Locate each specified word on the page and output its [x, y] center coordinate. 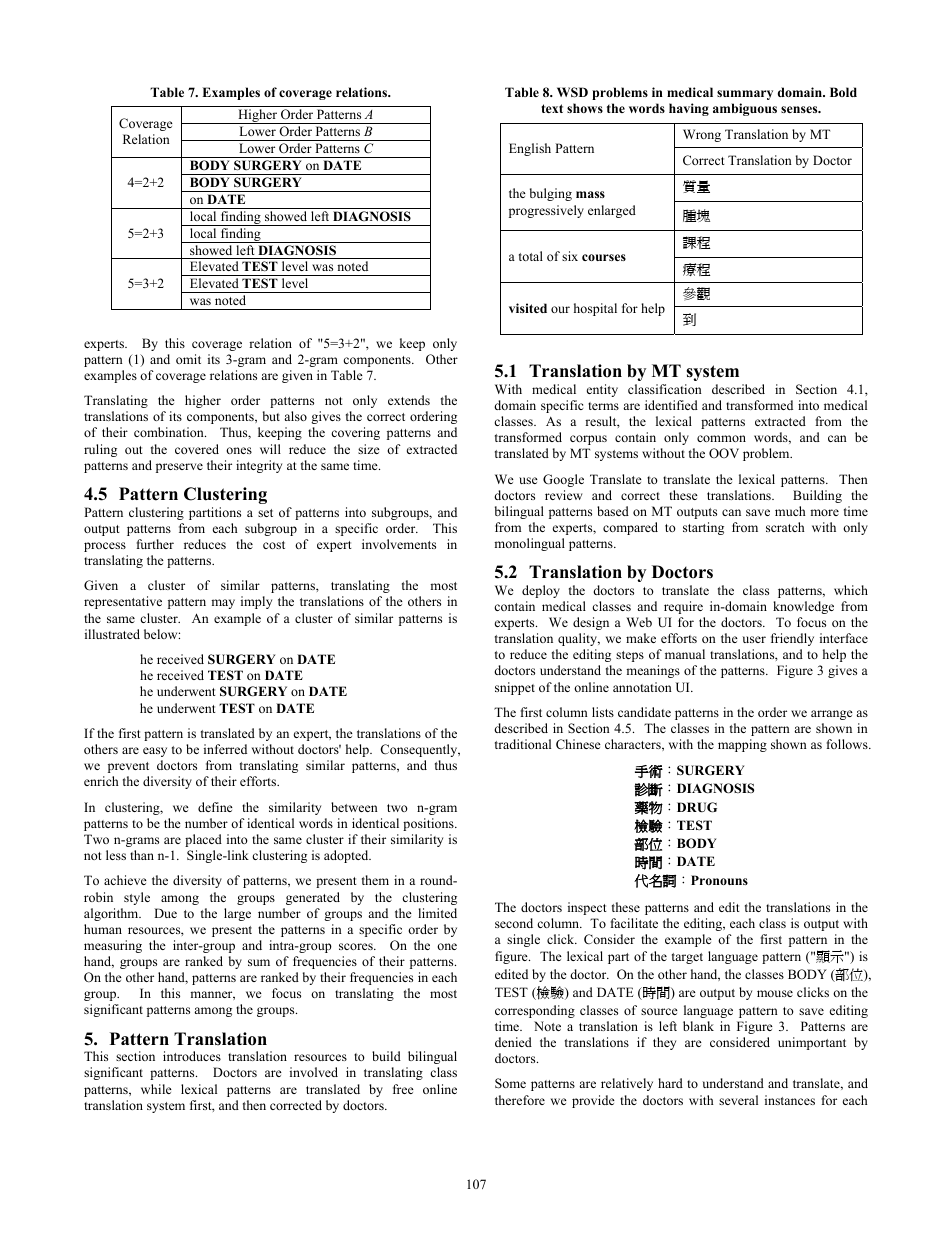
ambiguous [745, 109]
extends [409, 400]
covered [197, 449]
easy [155, 752]
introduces [192, 1056]
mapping [742, 745]
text [552, 108]
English [530, 149]
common [721, 438]
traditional [523, 744]
